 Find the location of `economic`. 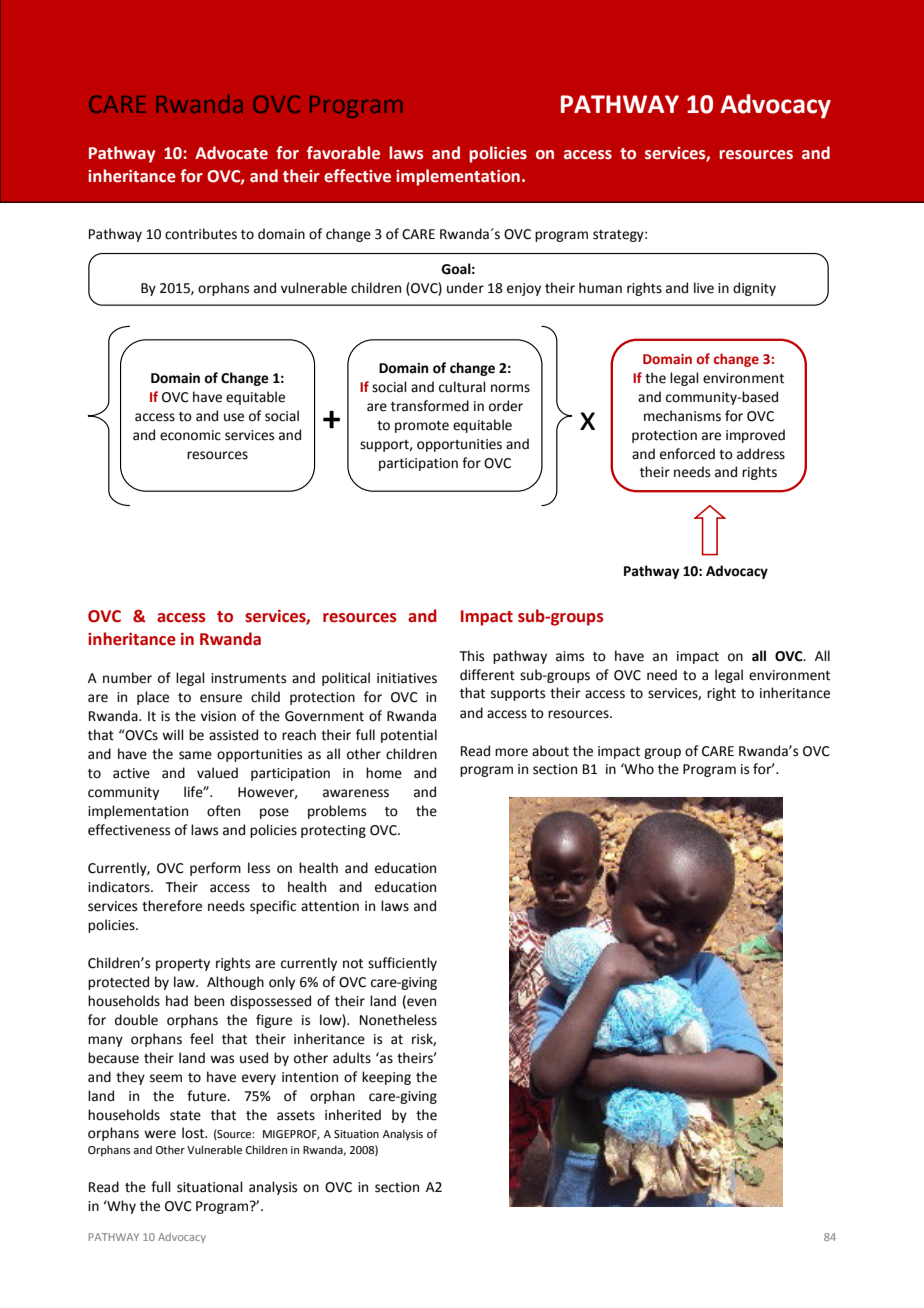

economic is located at coordinates (190, 435).
